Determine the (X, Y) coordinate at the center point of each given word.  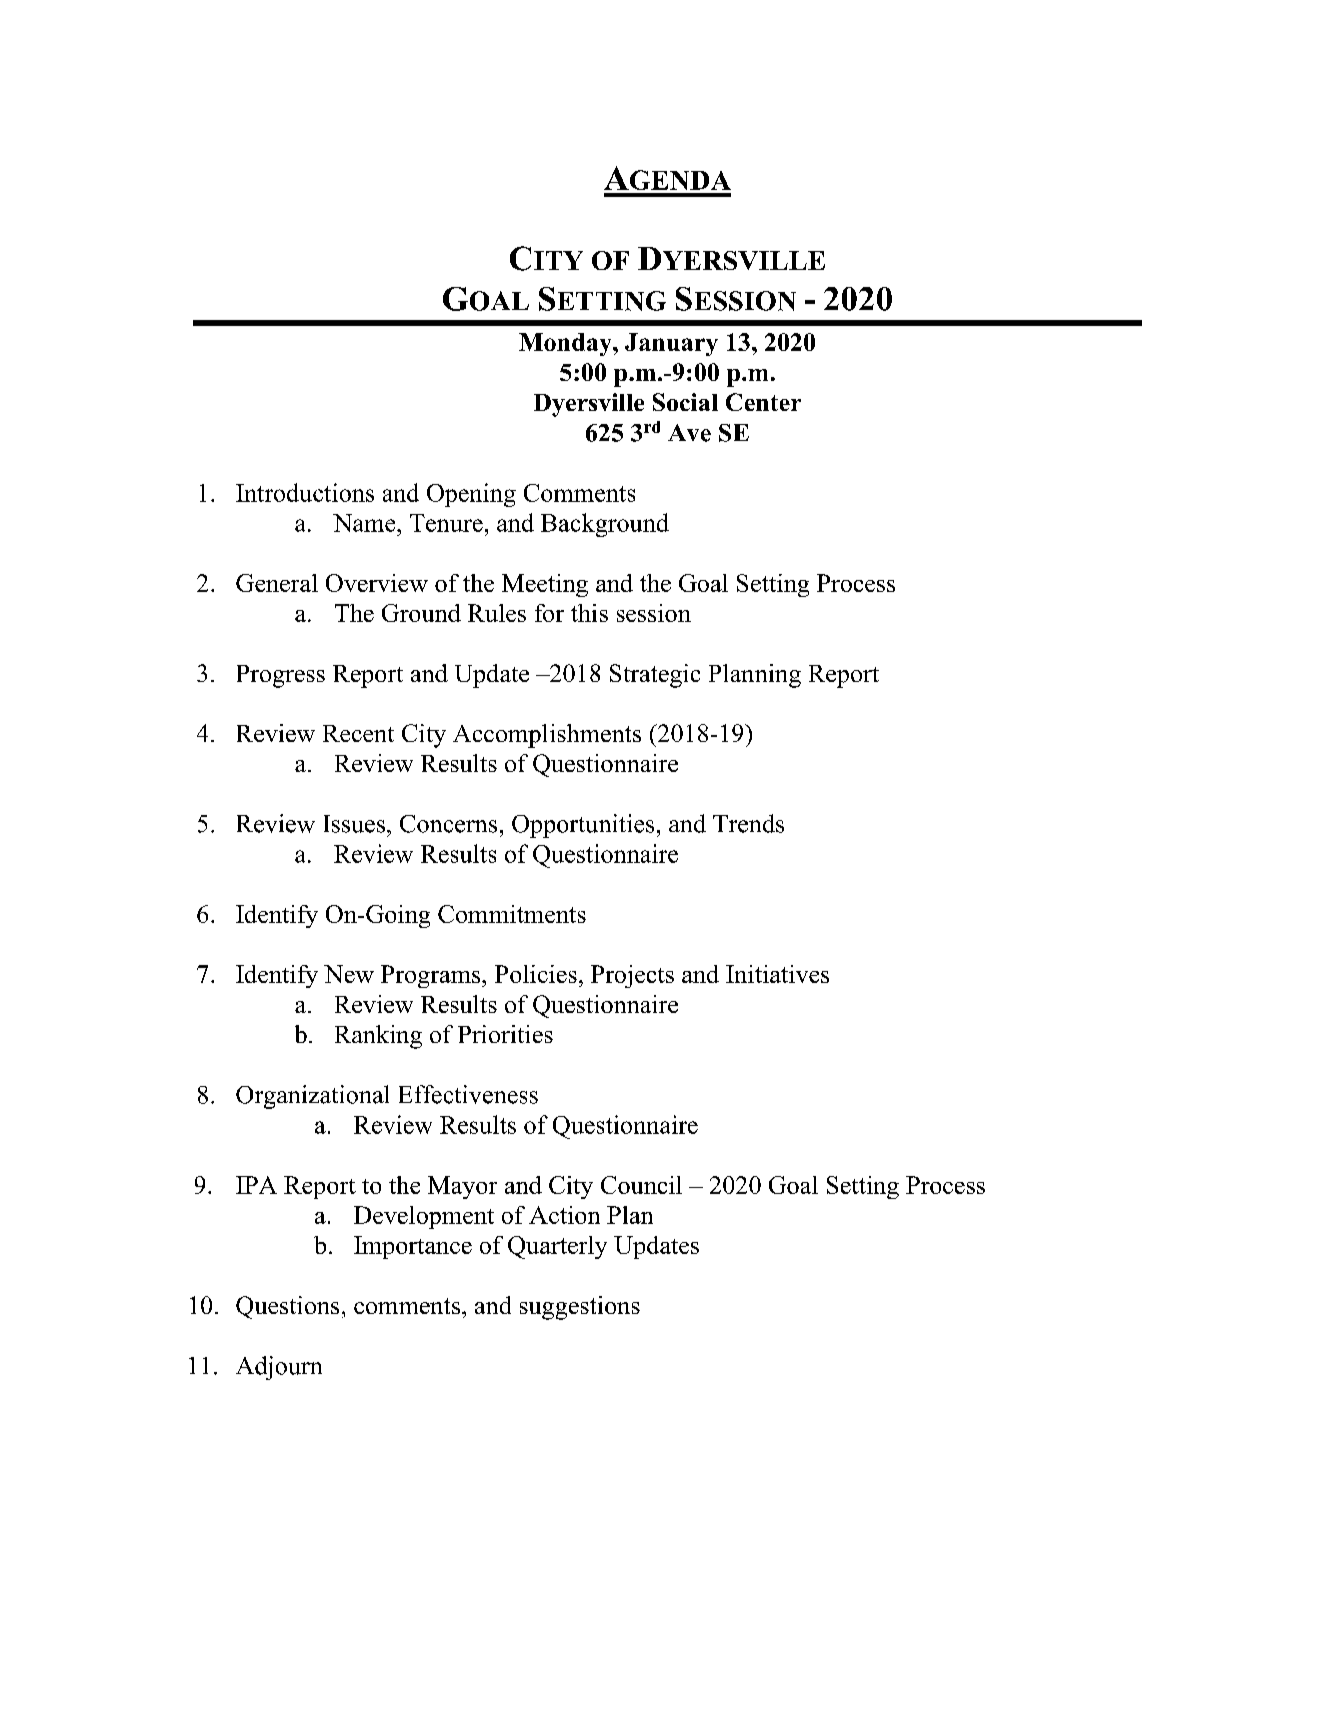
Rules (497, 613)
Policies (536, 974)
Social (685, 402)
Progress (281, 676)
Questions (287, 1307)
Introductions (305, 492)
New (349, 974)
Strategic (655, 676)
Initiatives (777, 974)
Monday (566, 344)
